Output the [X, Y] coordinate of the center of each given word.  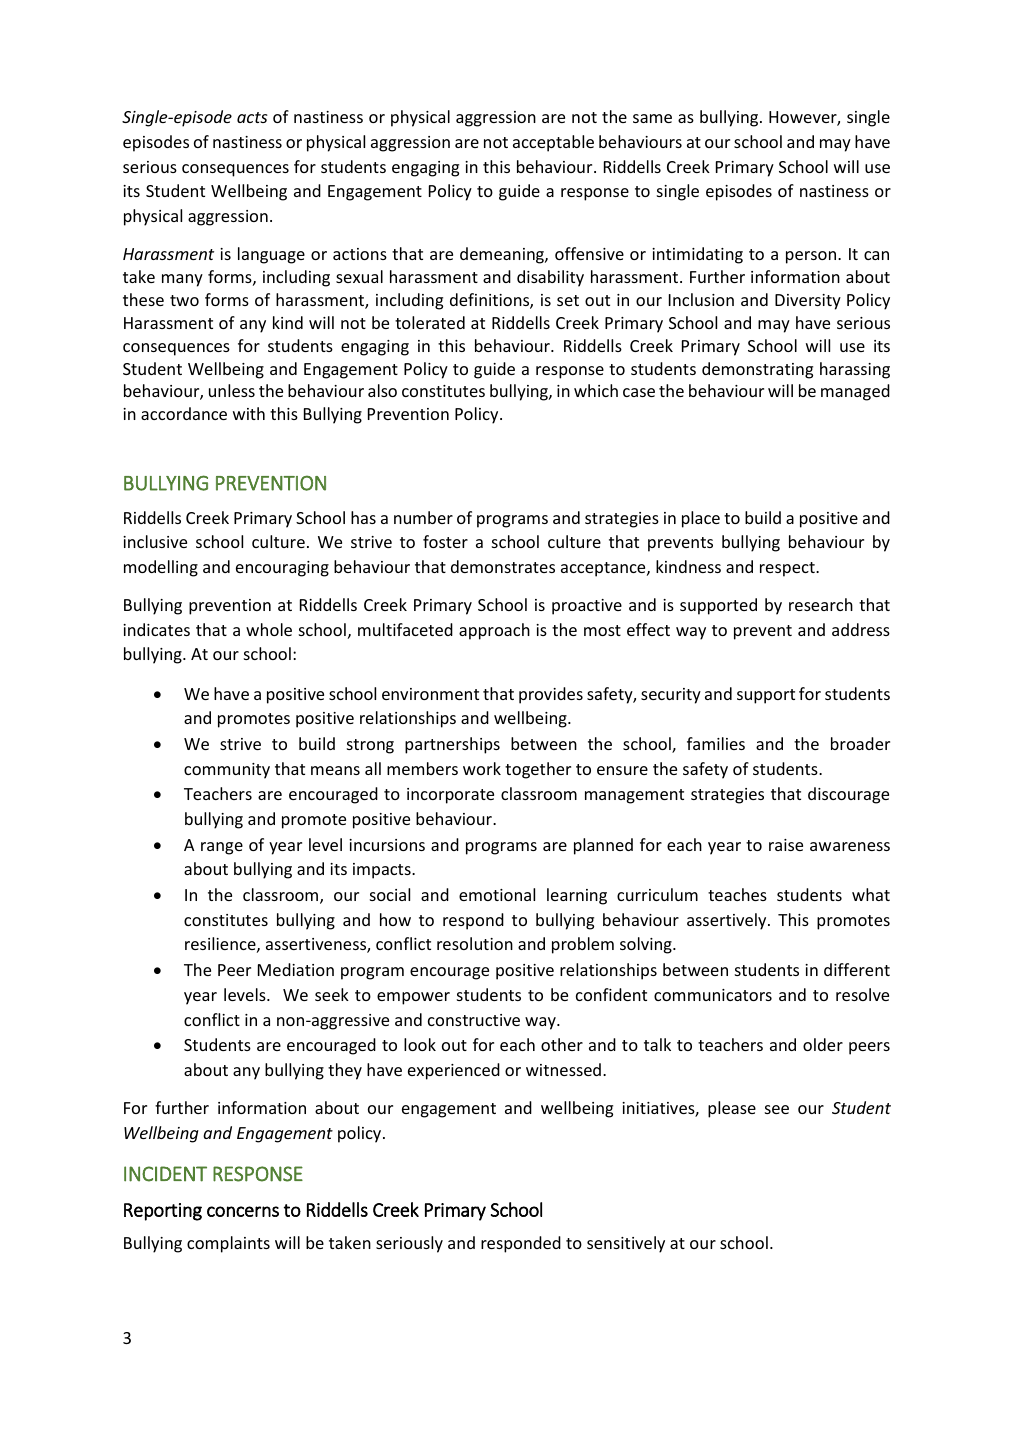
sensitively [626, 1244]
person [812, 257]
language [271, 255]
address [861, 629]
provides [551, 695]
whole [269, 629]
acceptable [553, 143]
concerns [243, 1211]
